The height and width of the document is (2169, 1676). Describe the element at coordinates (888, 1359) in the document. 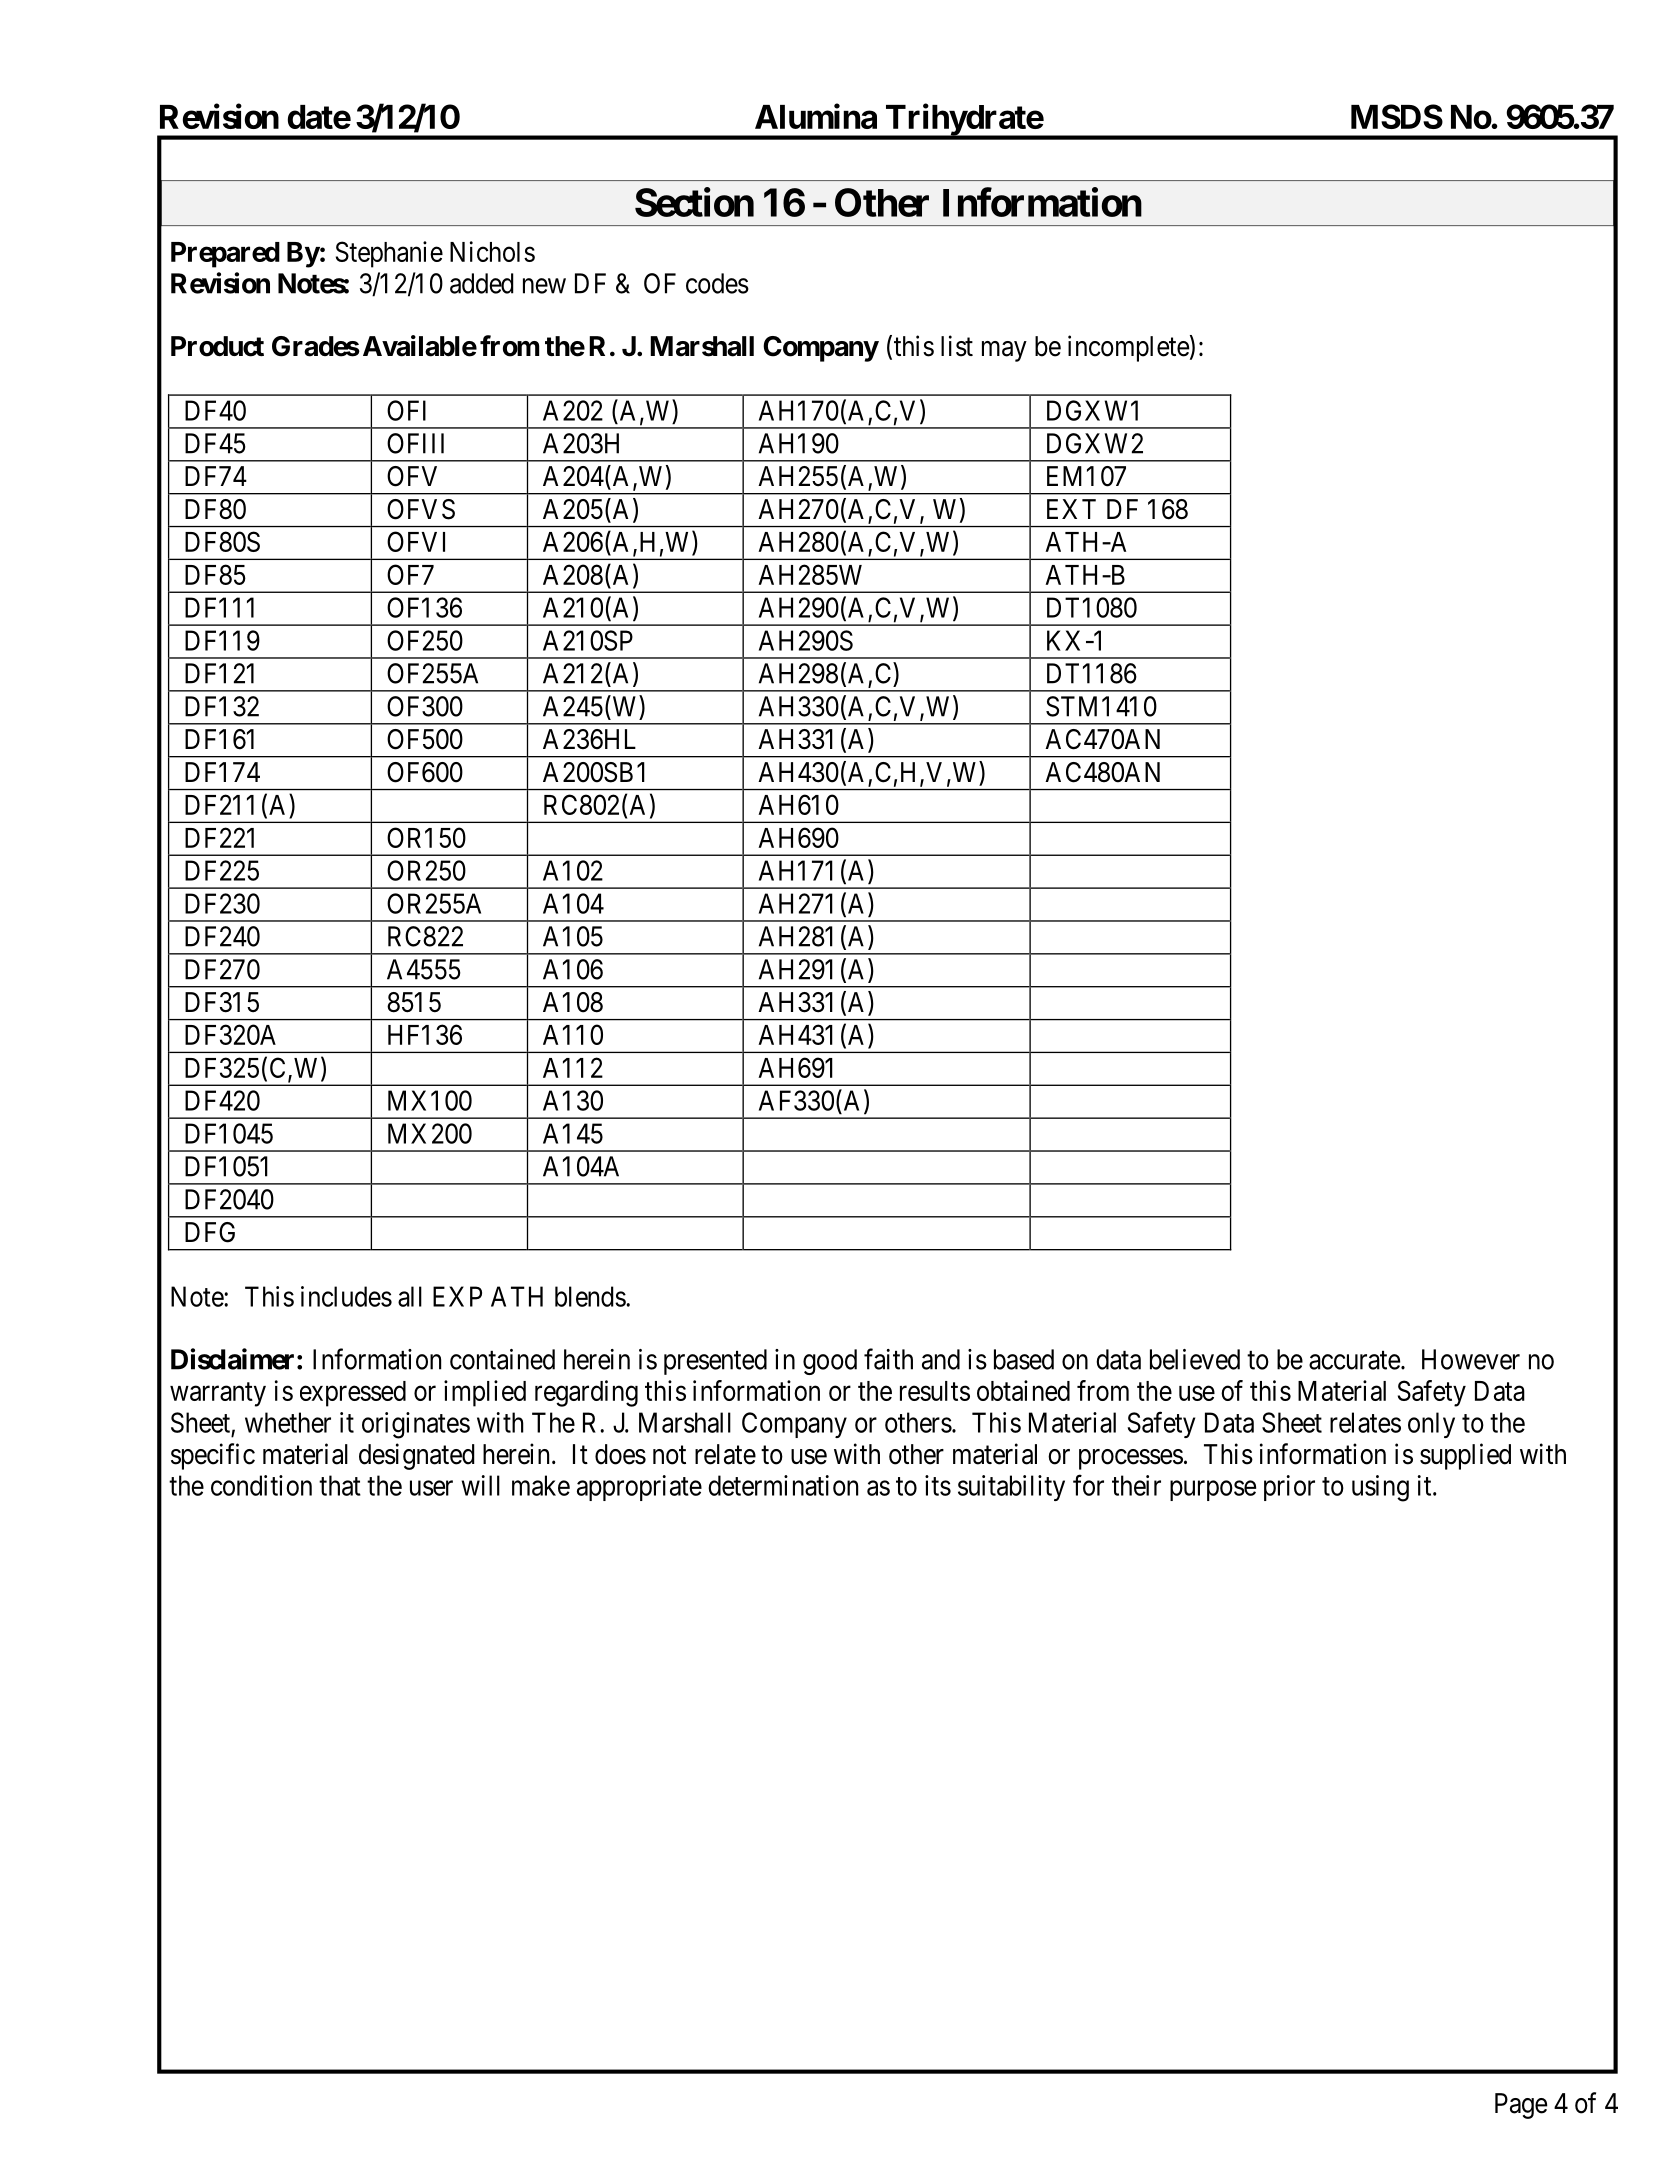

I see `faith` at that location.
